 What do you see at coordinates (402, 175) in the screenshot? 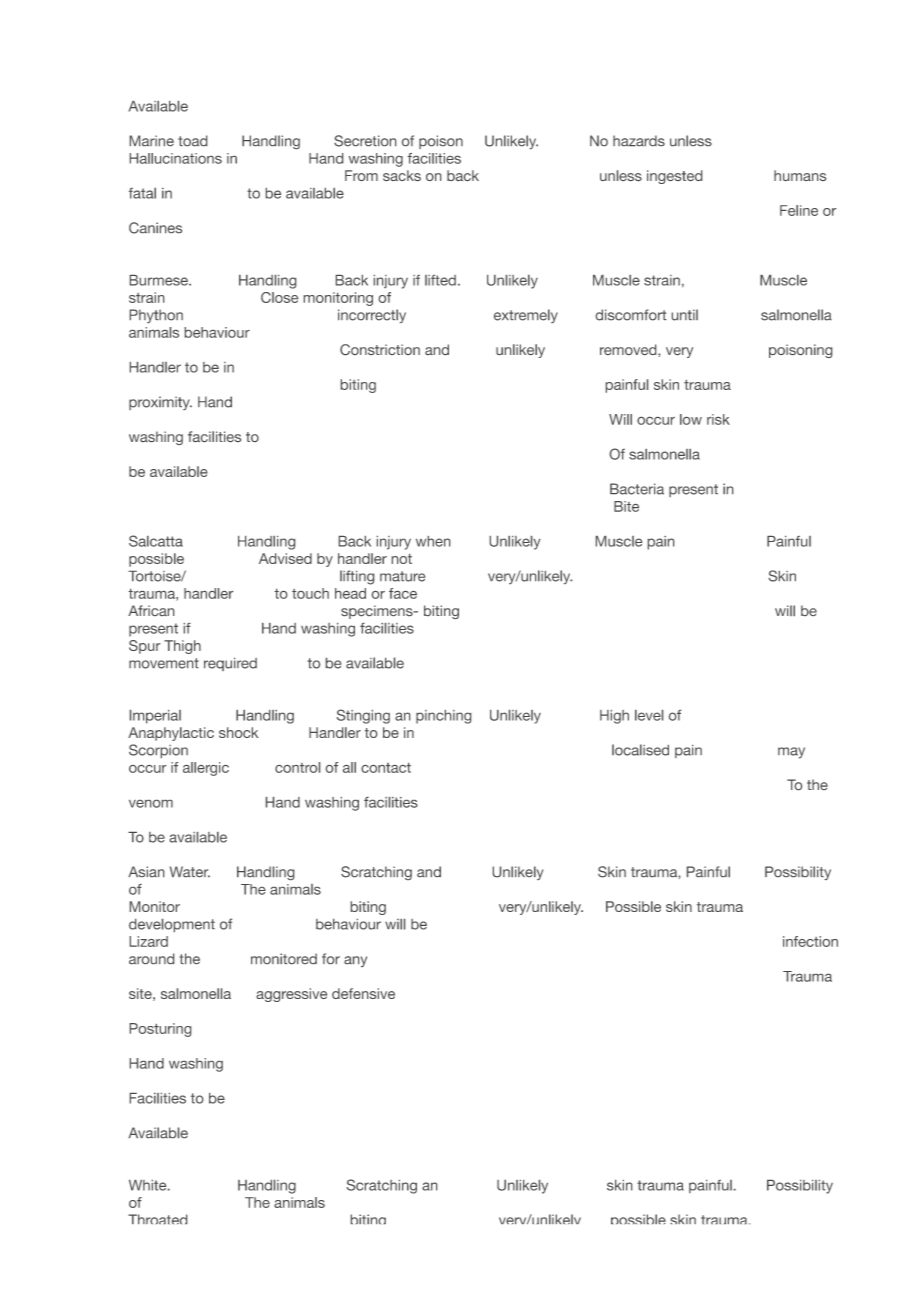
I see `sacks` at bounding box center [402, 175].
